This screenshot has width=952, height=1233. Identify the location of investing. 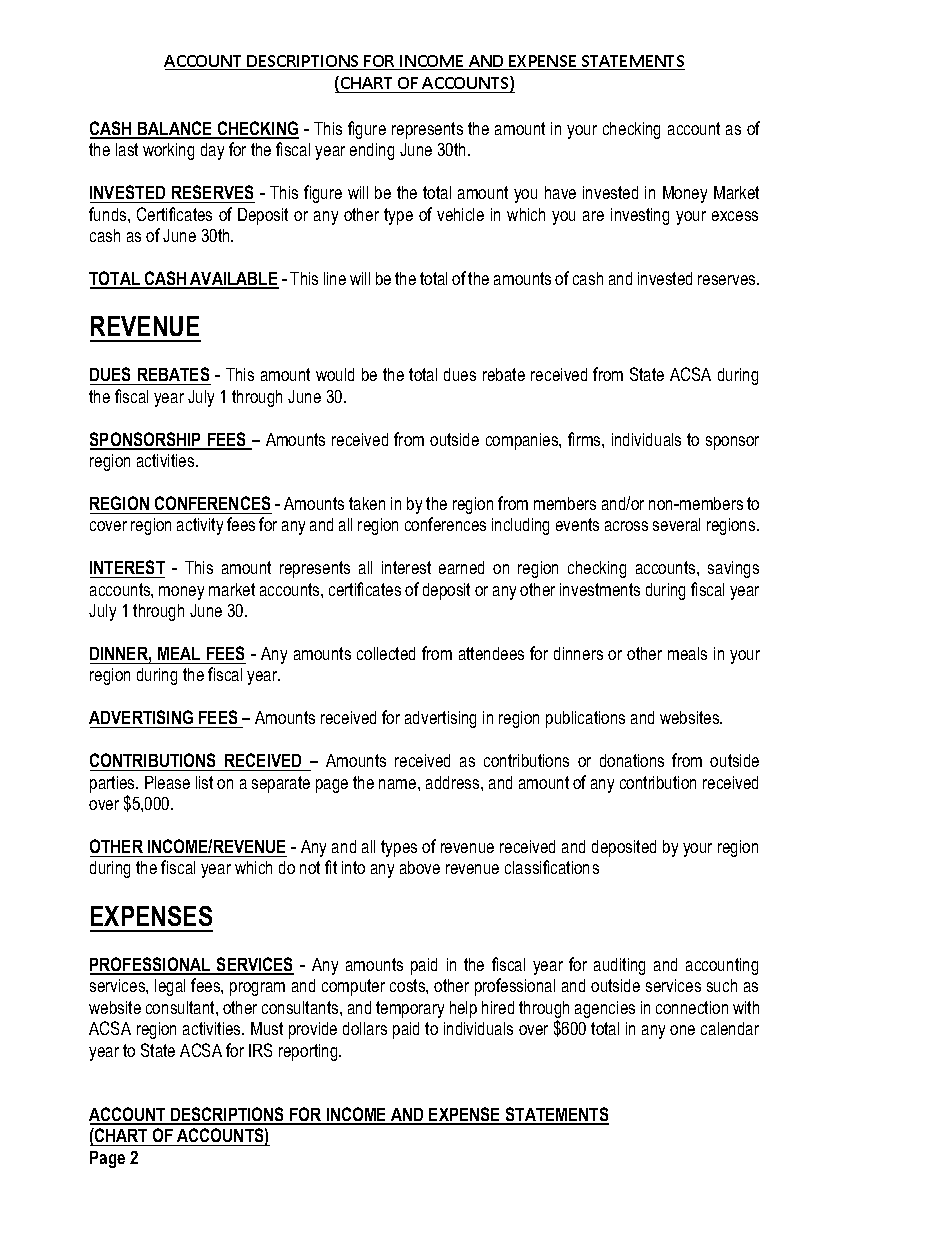
(640, 216).
